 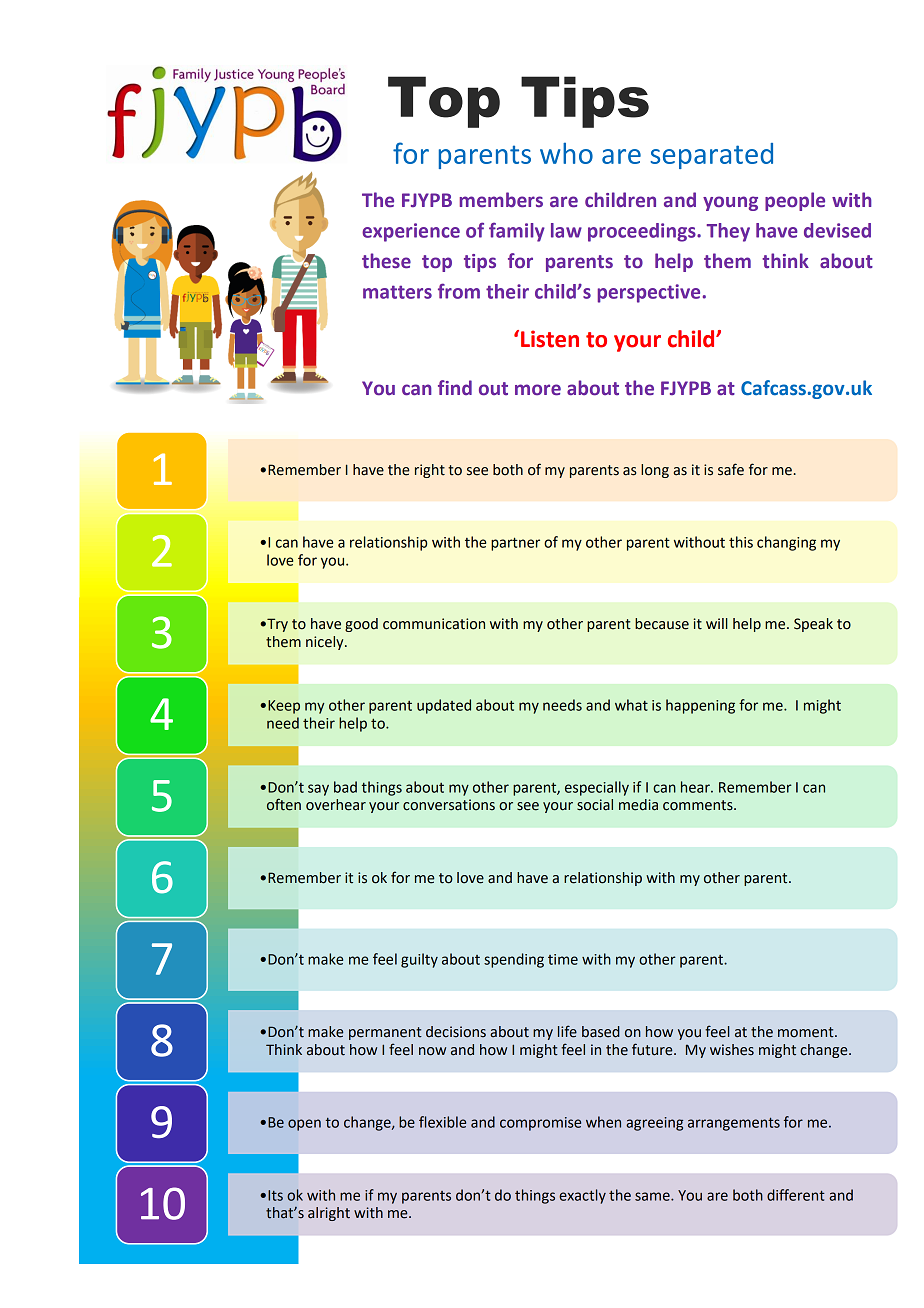 I want to click on who, so click(x=566, y=153).
